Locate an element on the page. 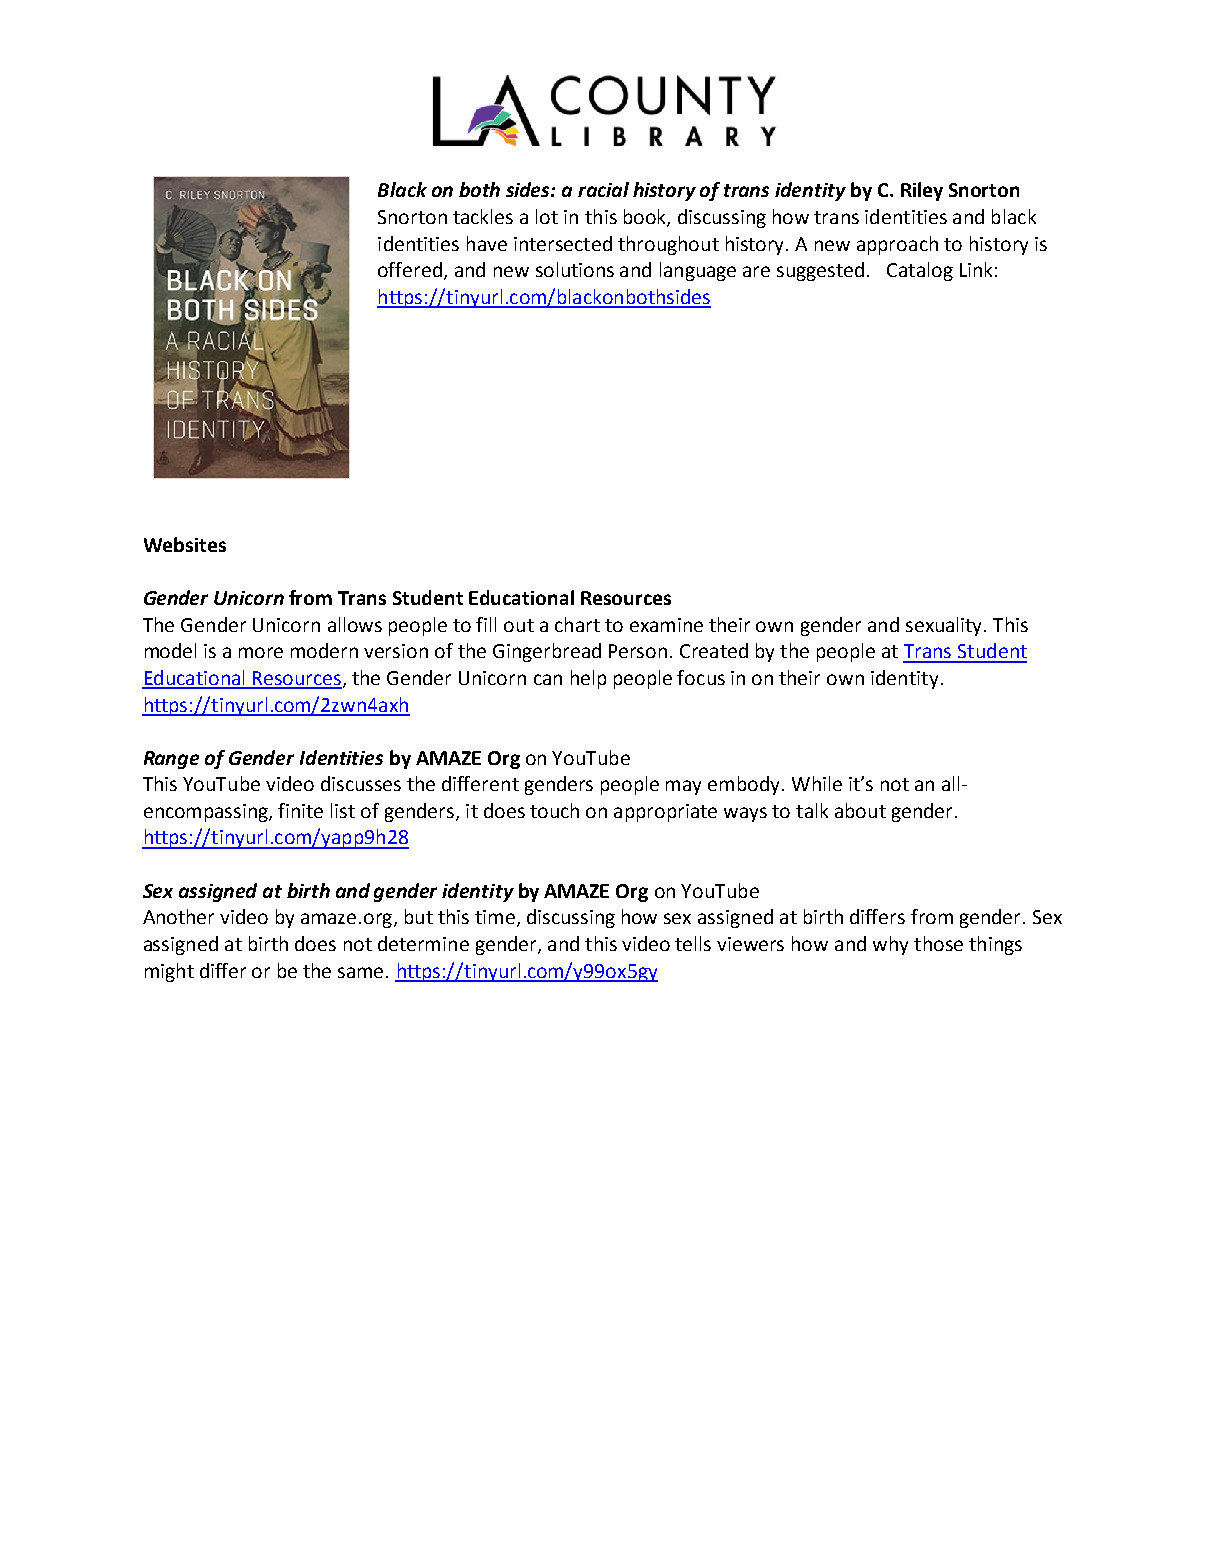  same is located at coordinates (362, 972).
